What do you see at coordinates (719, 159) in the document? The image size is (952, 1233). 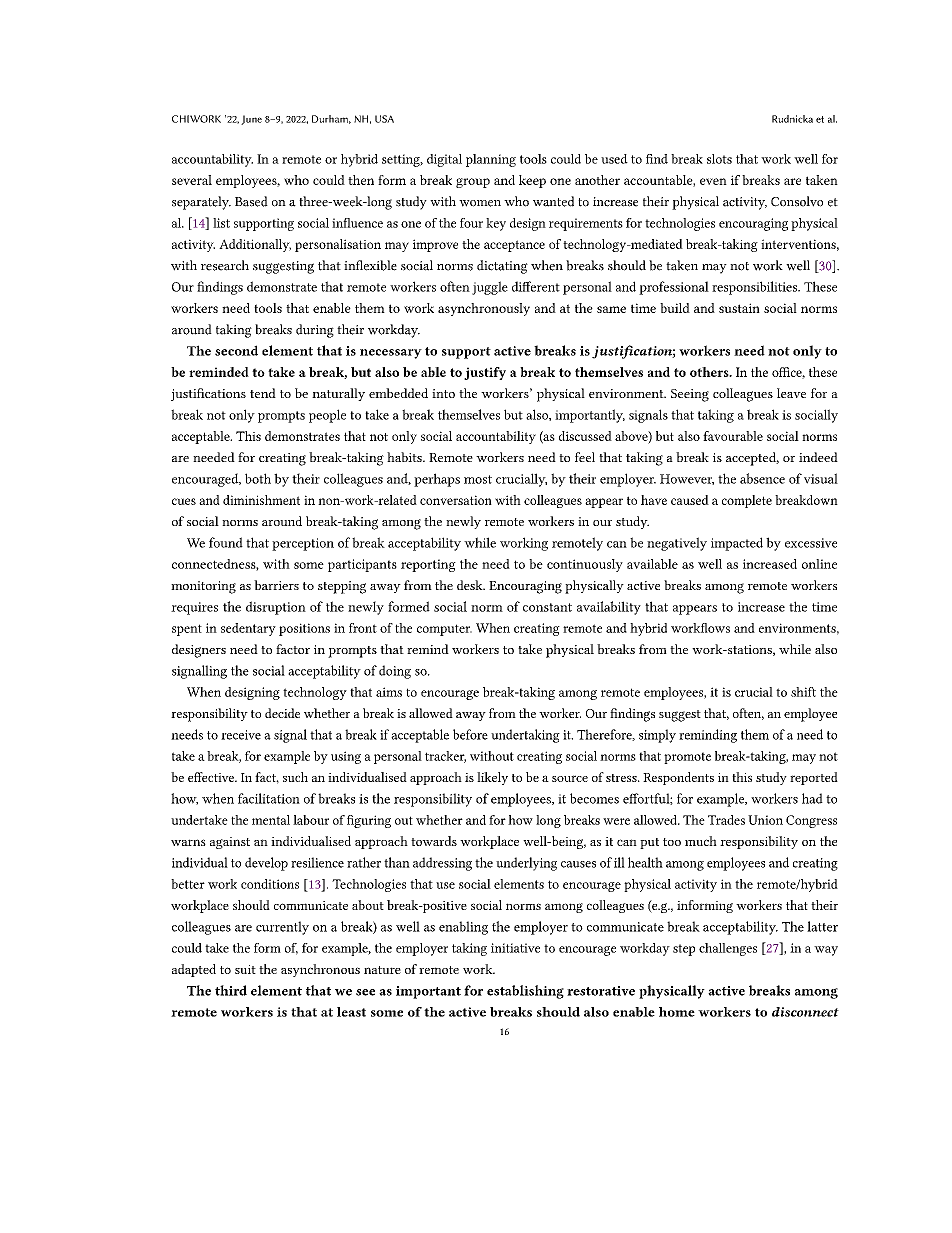 I see `slots` at bounding box center [719, 159].
